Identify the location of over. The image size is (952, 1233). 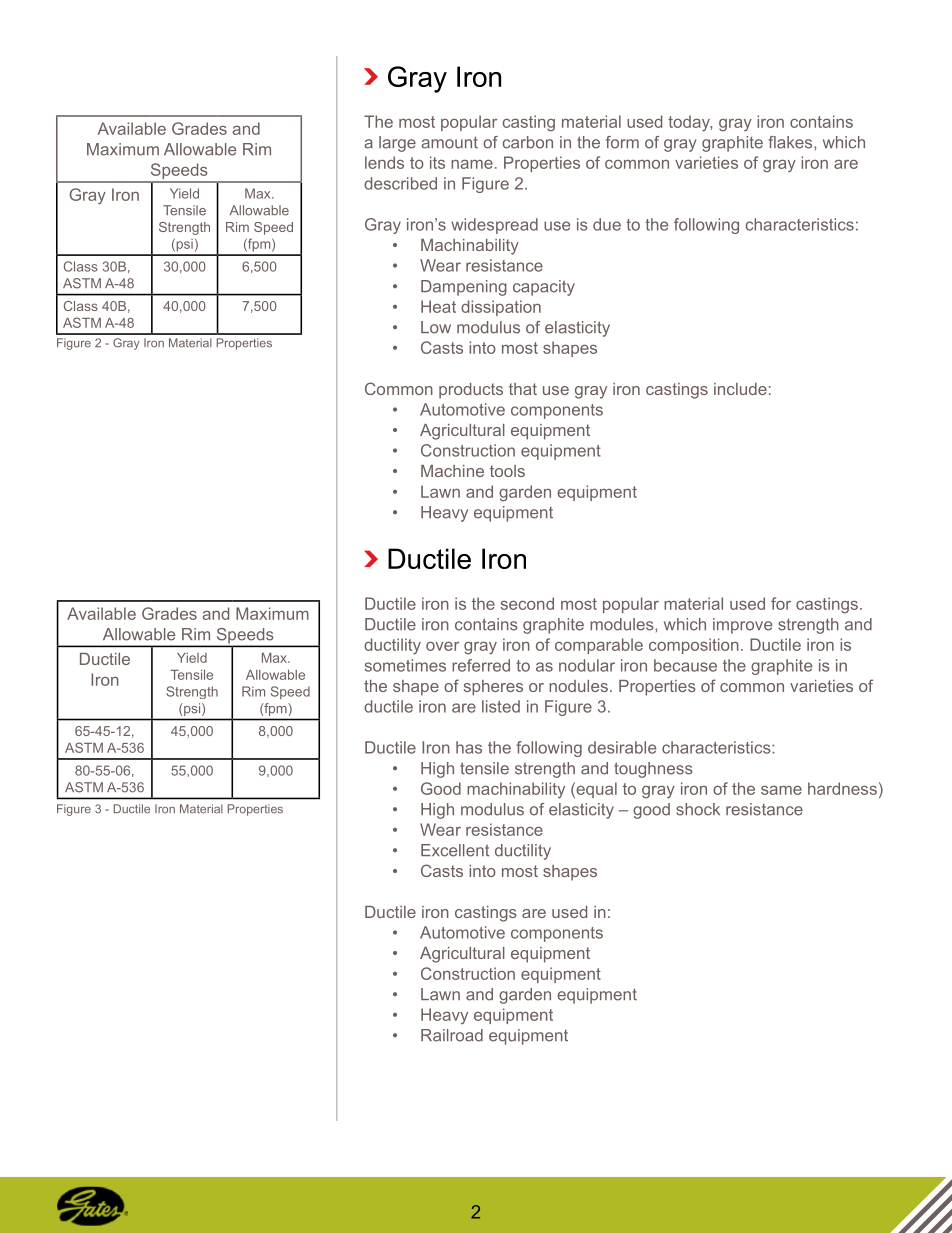
(442, 646).
